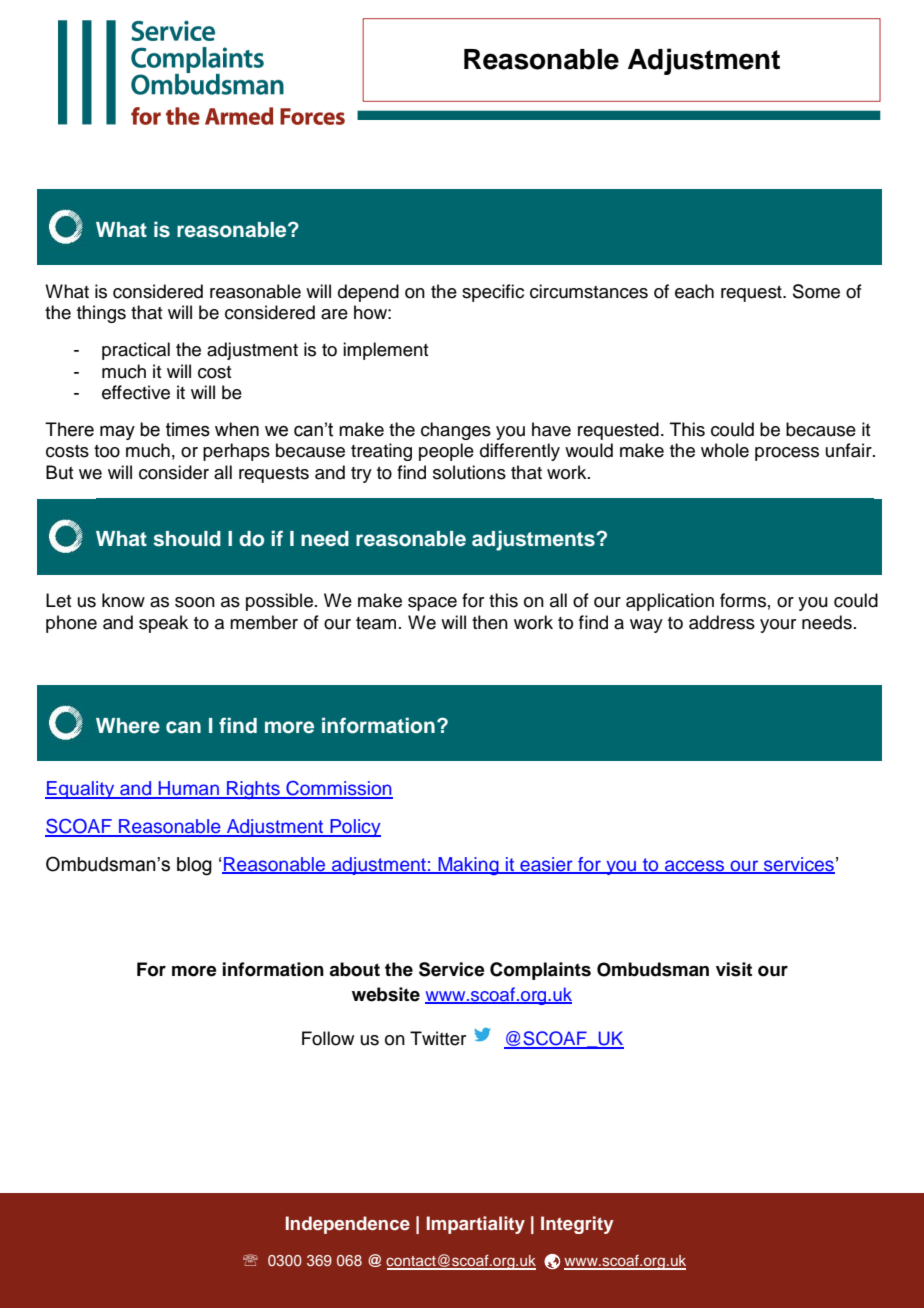 This screenshot has width=924, height=1308. Describe the element at coordinates (163, 624) in the screenshot. I see `speak` at that location.
